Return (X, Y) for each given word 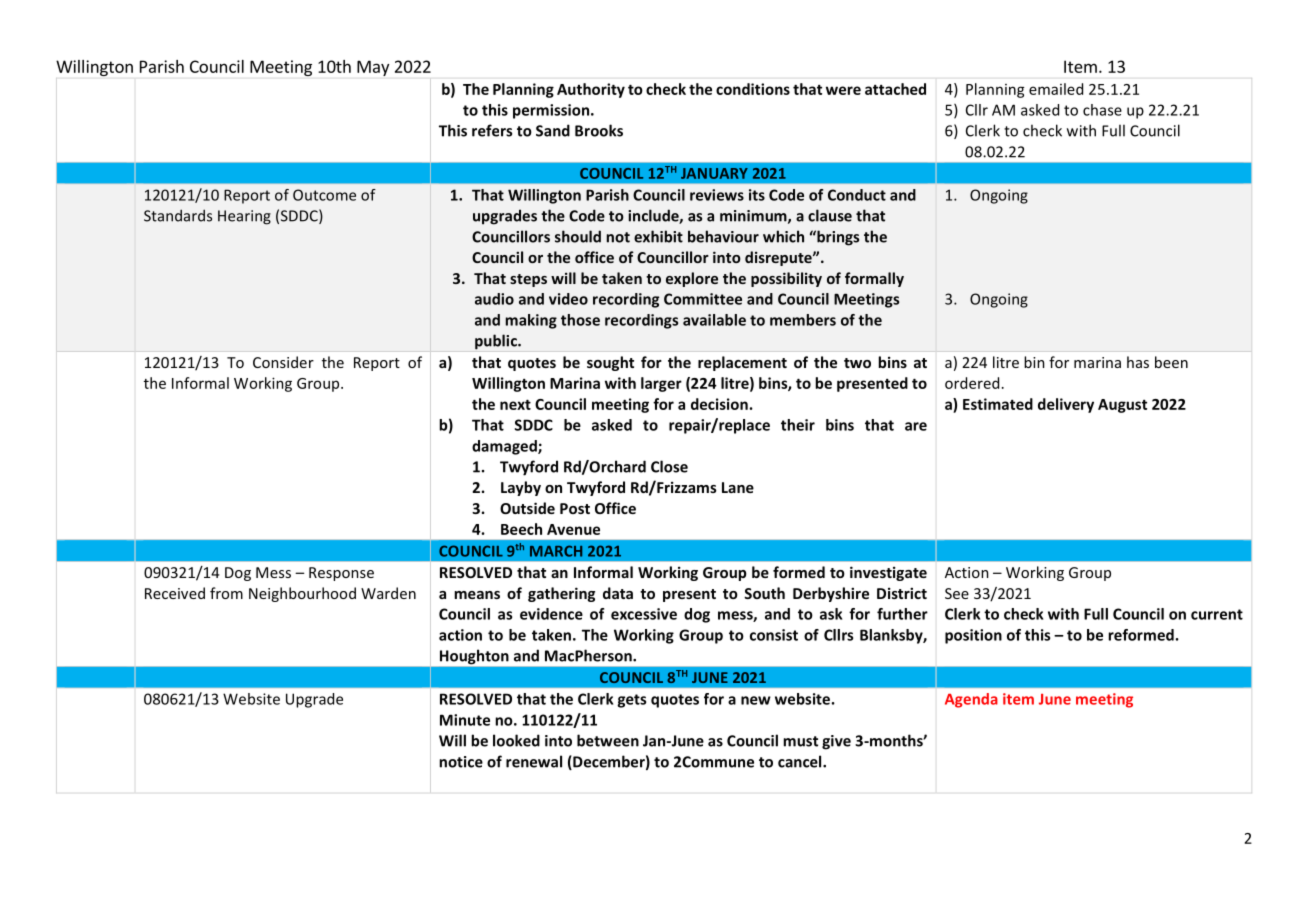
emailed (1056, 89)
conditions (753, 89)
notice (461, 762)
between (608, 740)
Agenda (971, 700)
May (373, 68)
